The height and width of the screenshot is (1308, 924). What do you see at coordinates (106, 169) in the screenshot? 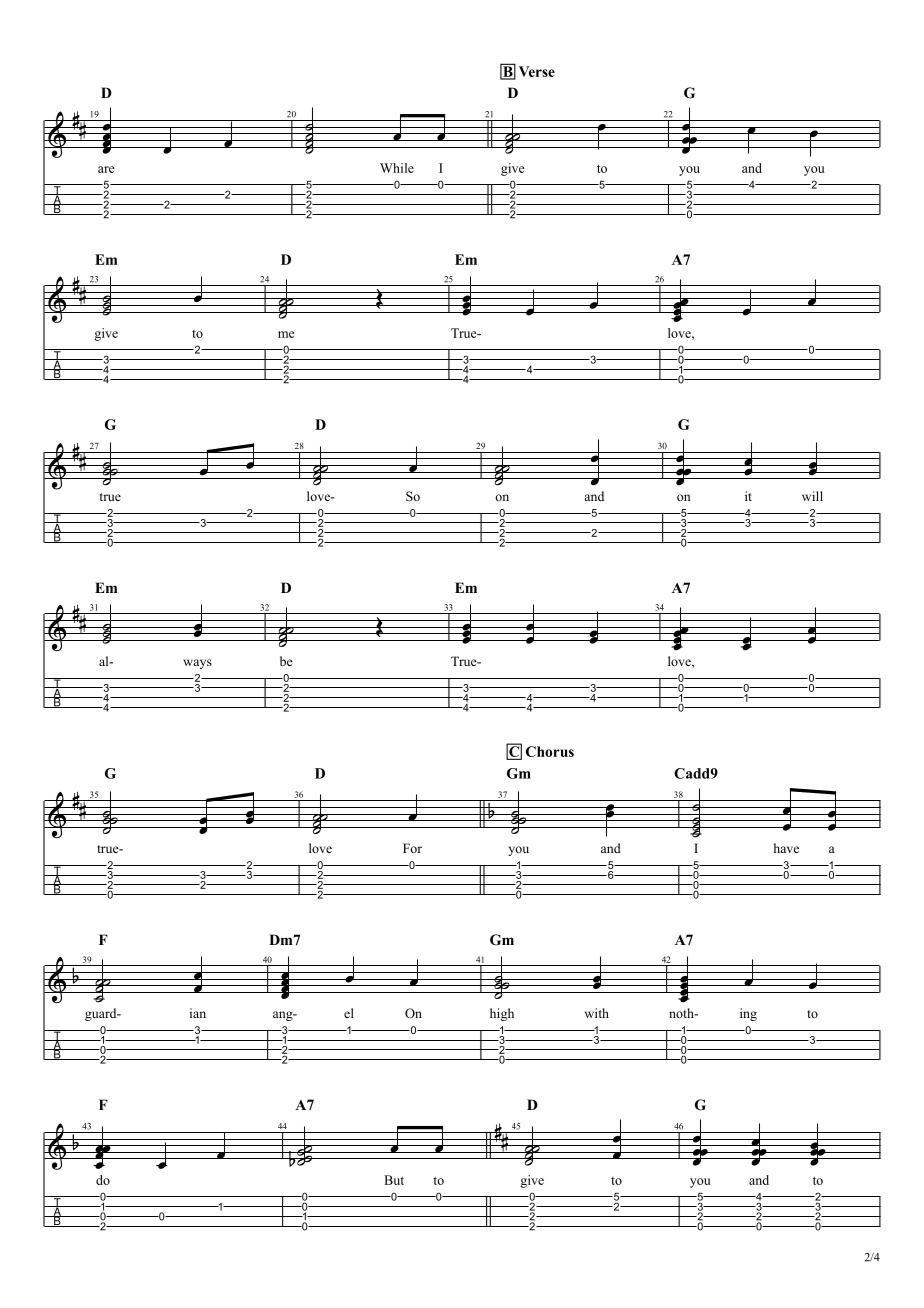
I see `are` at bounding box center [106, 169].
